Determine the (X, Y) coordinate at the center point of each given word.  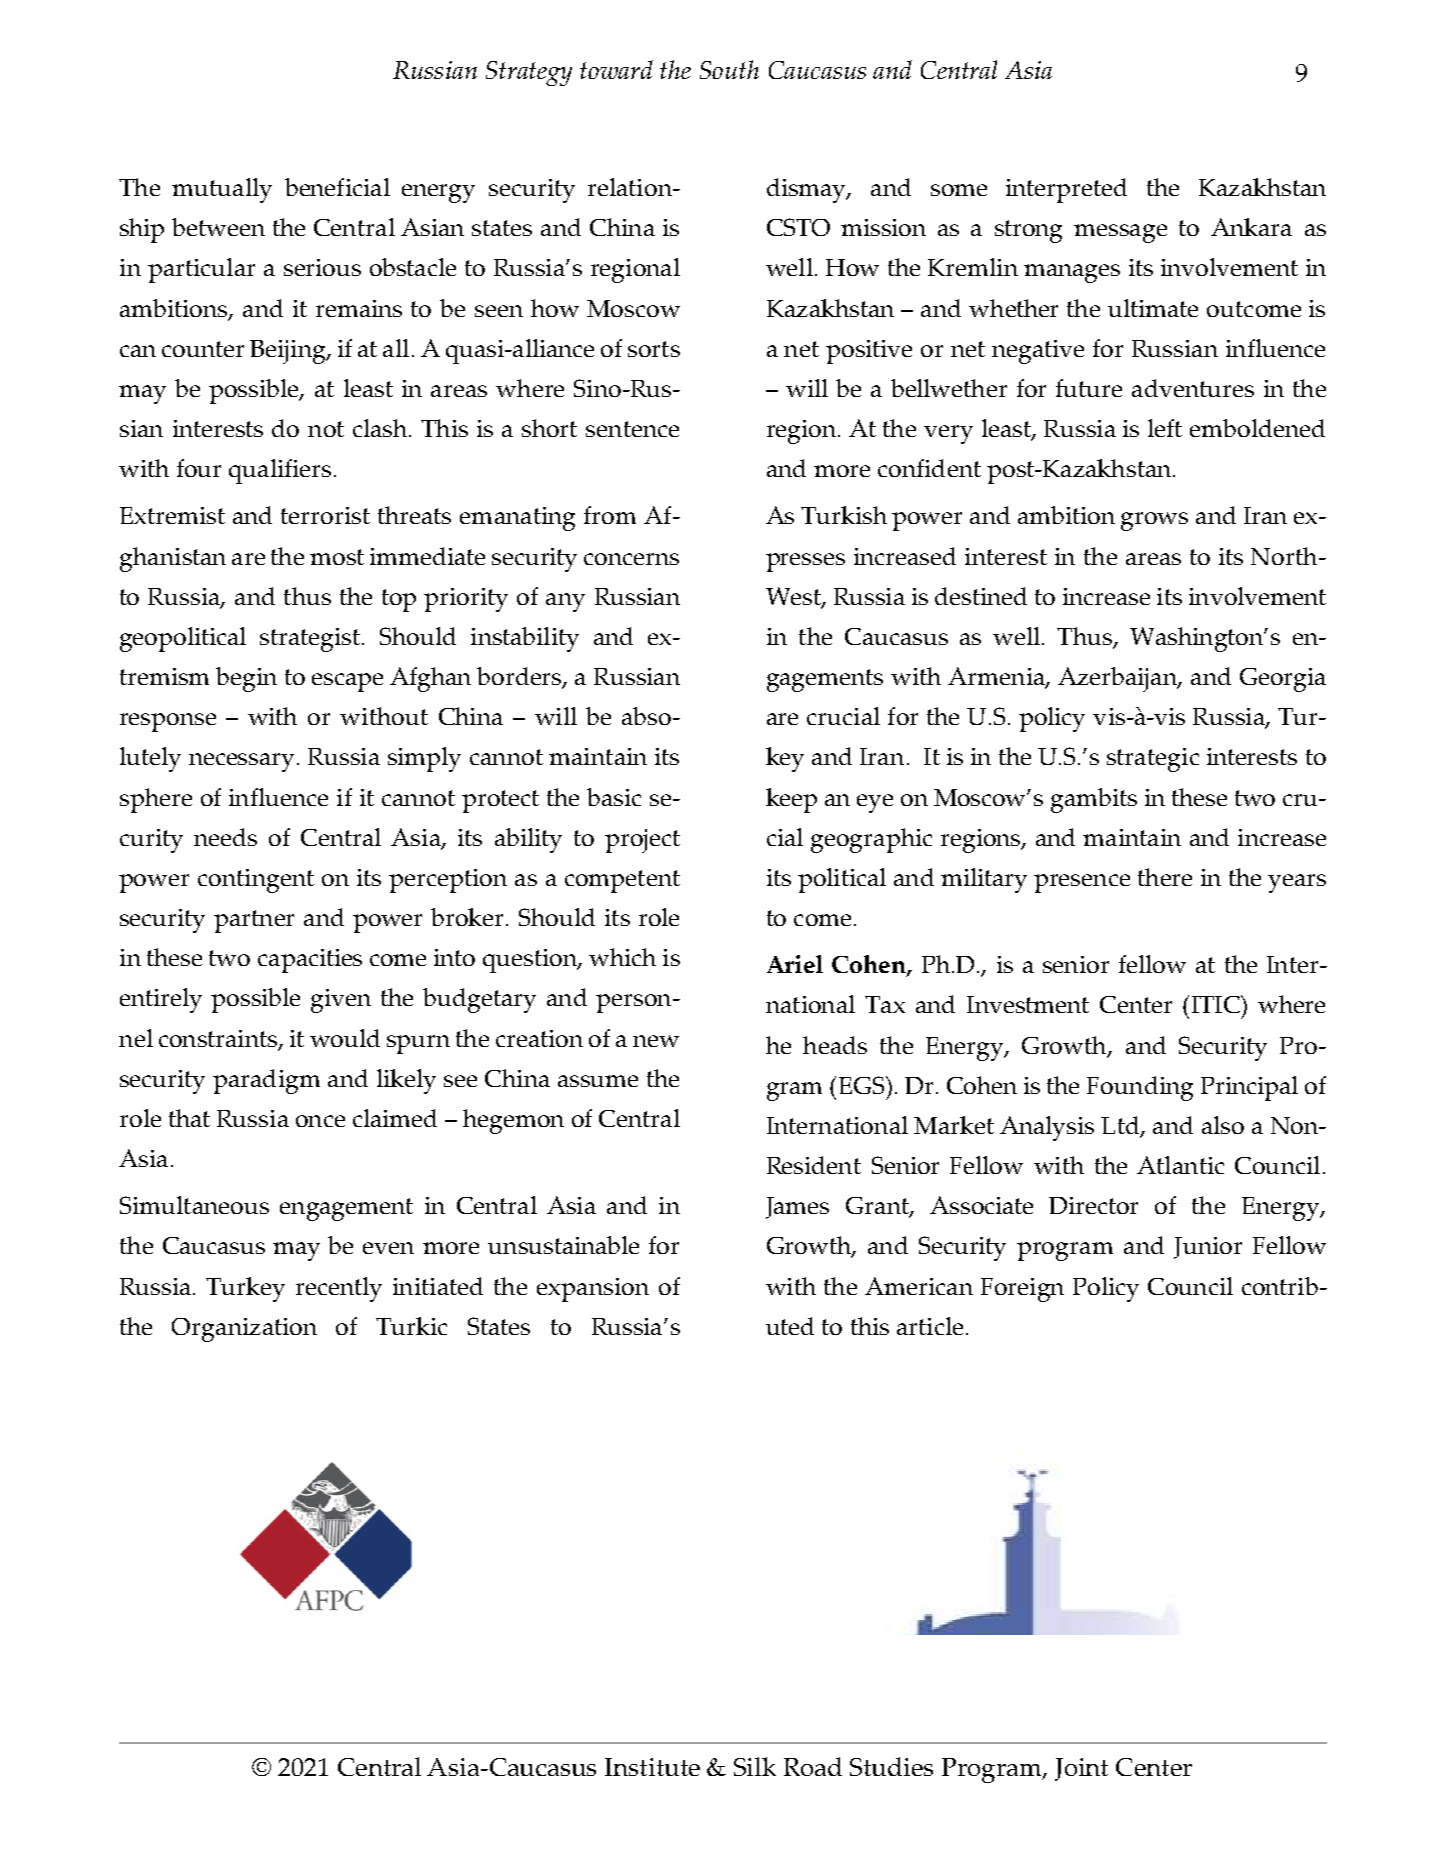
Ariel (795, 964)
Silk (755, 1766)
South (729, 69)
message (1120, 233)
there (1165, 877)
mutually (222, 190)
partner (254, 921)
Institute (652, 1767)
